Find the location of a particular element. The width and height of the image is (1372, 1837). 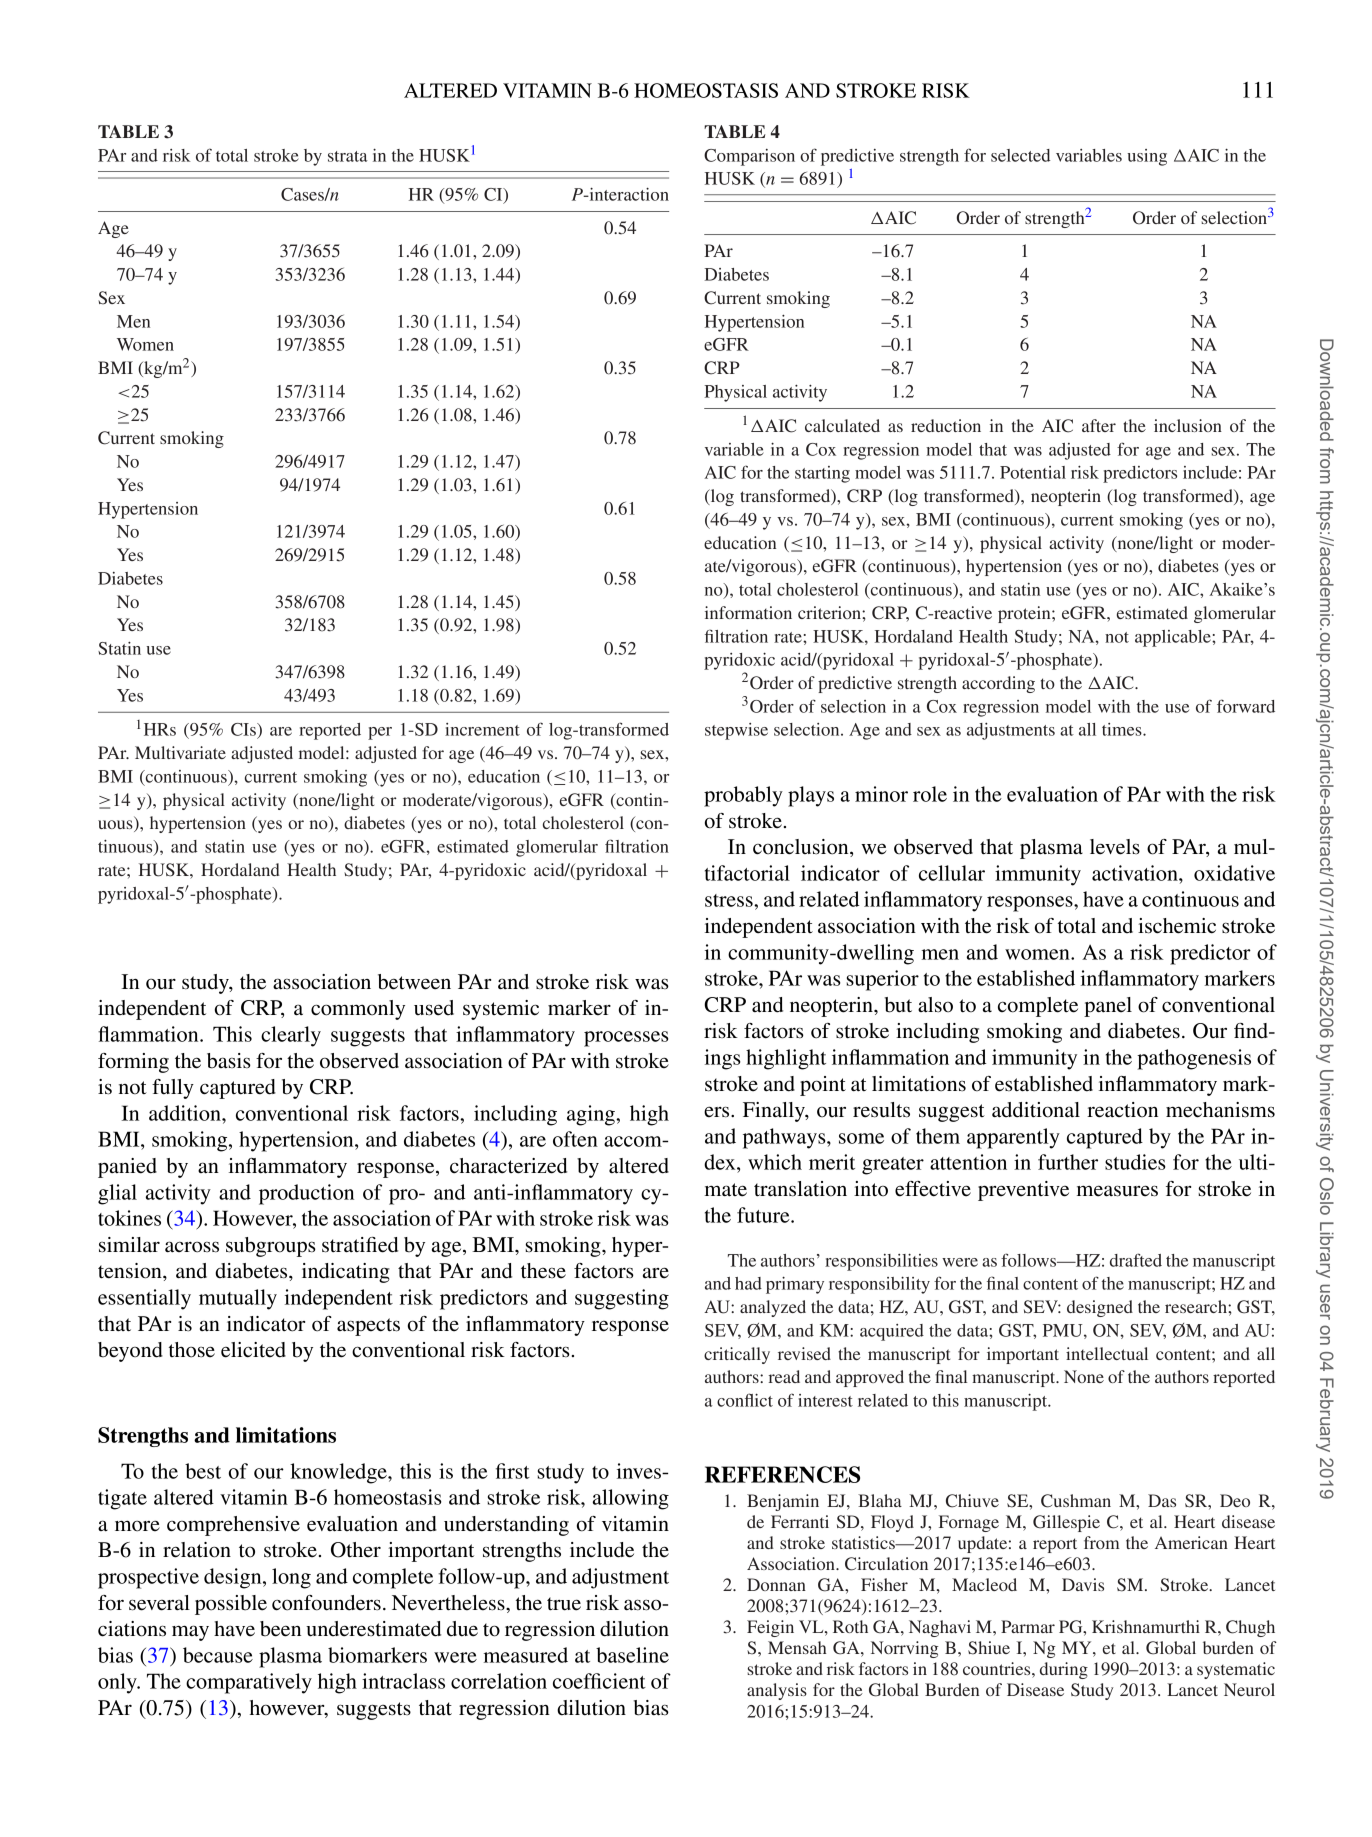

strata is located at coordinates (348, 156).
